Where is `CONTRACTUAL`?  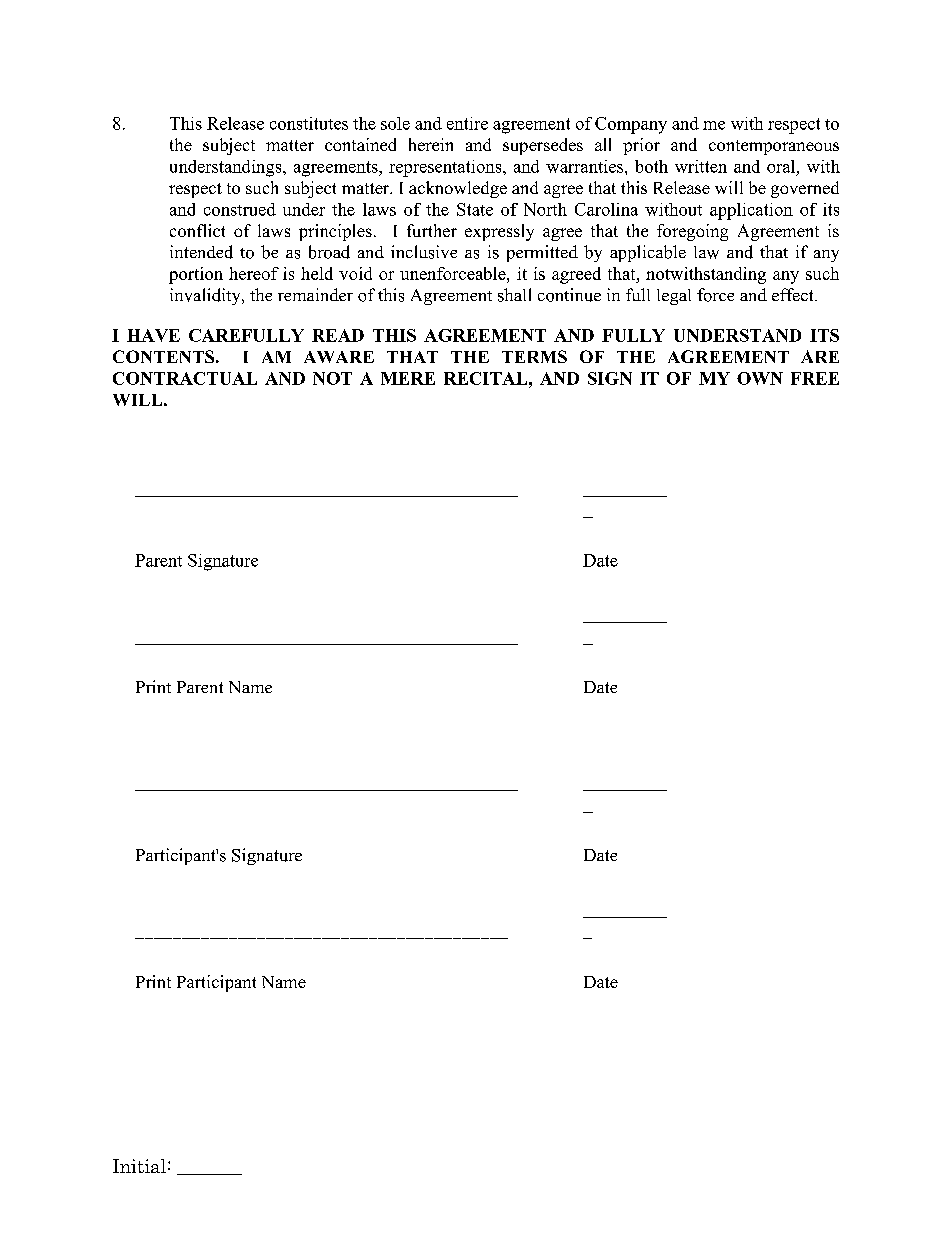
CONTRACTUAL is located at coordinates (185, 378).
